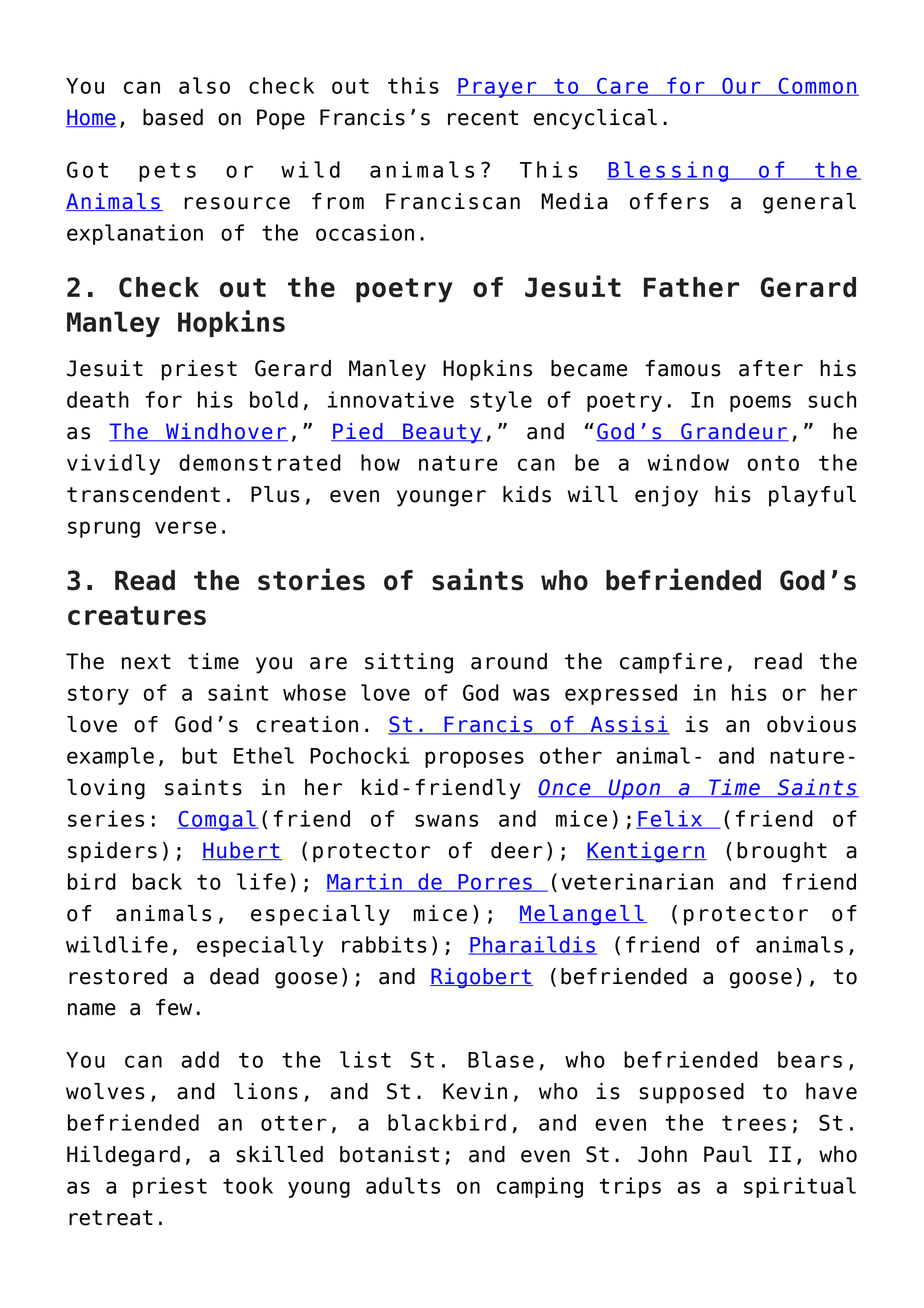 Image resolution: width=924 pixels, height=1308 pixels. Describe the element at coordinates (817, 87) in the screenshot. I see `Common` at that location.
